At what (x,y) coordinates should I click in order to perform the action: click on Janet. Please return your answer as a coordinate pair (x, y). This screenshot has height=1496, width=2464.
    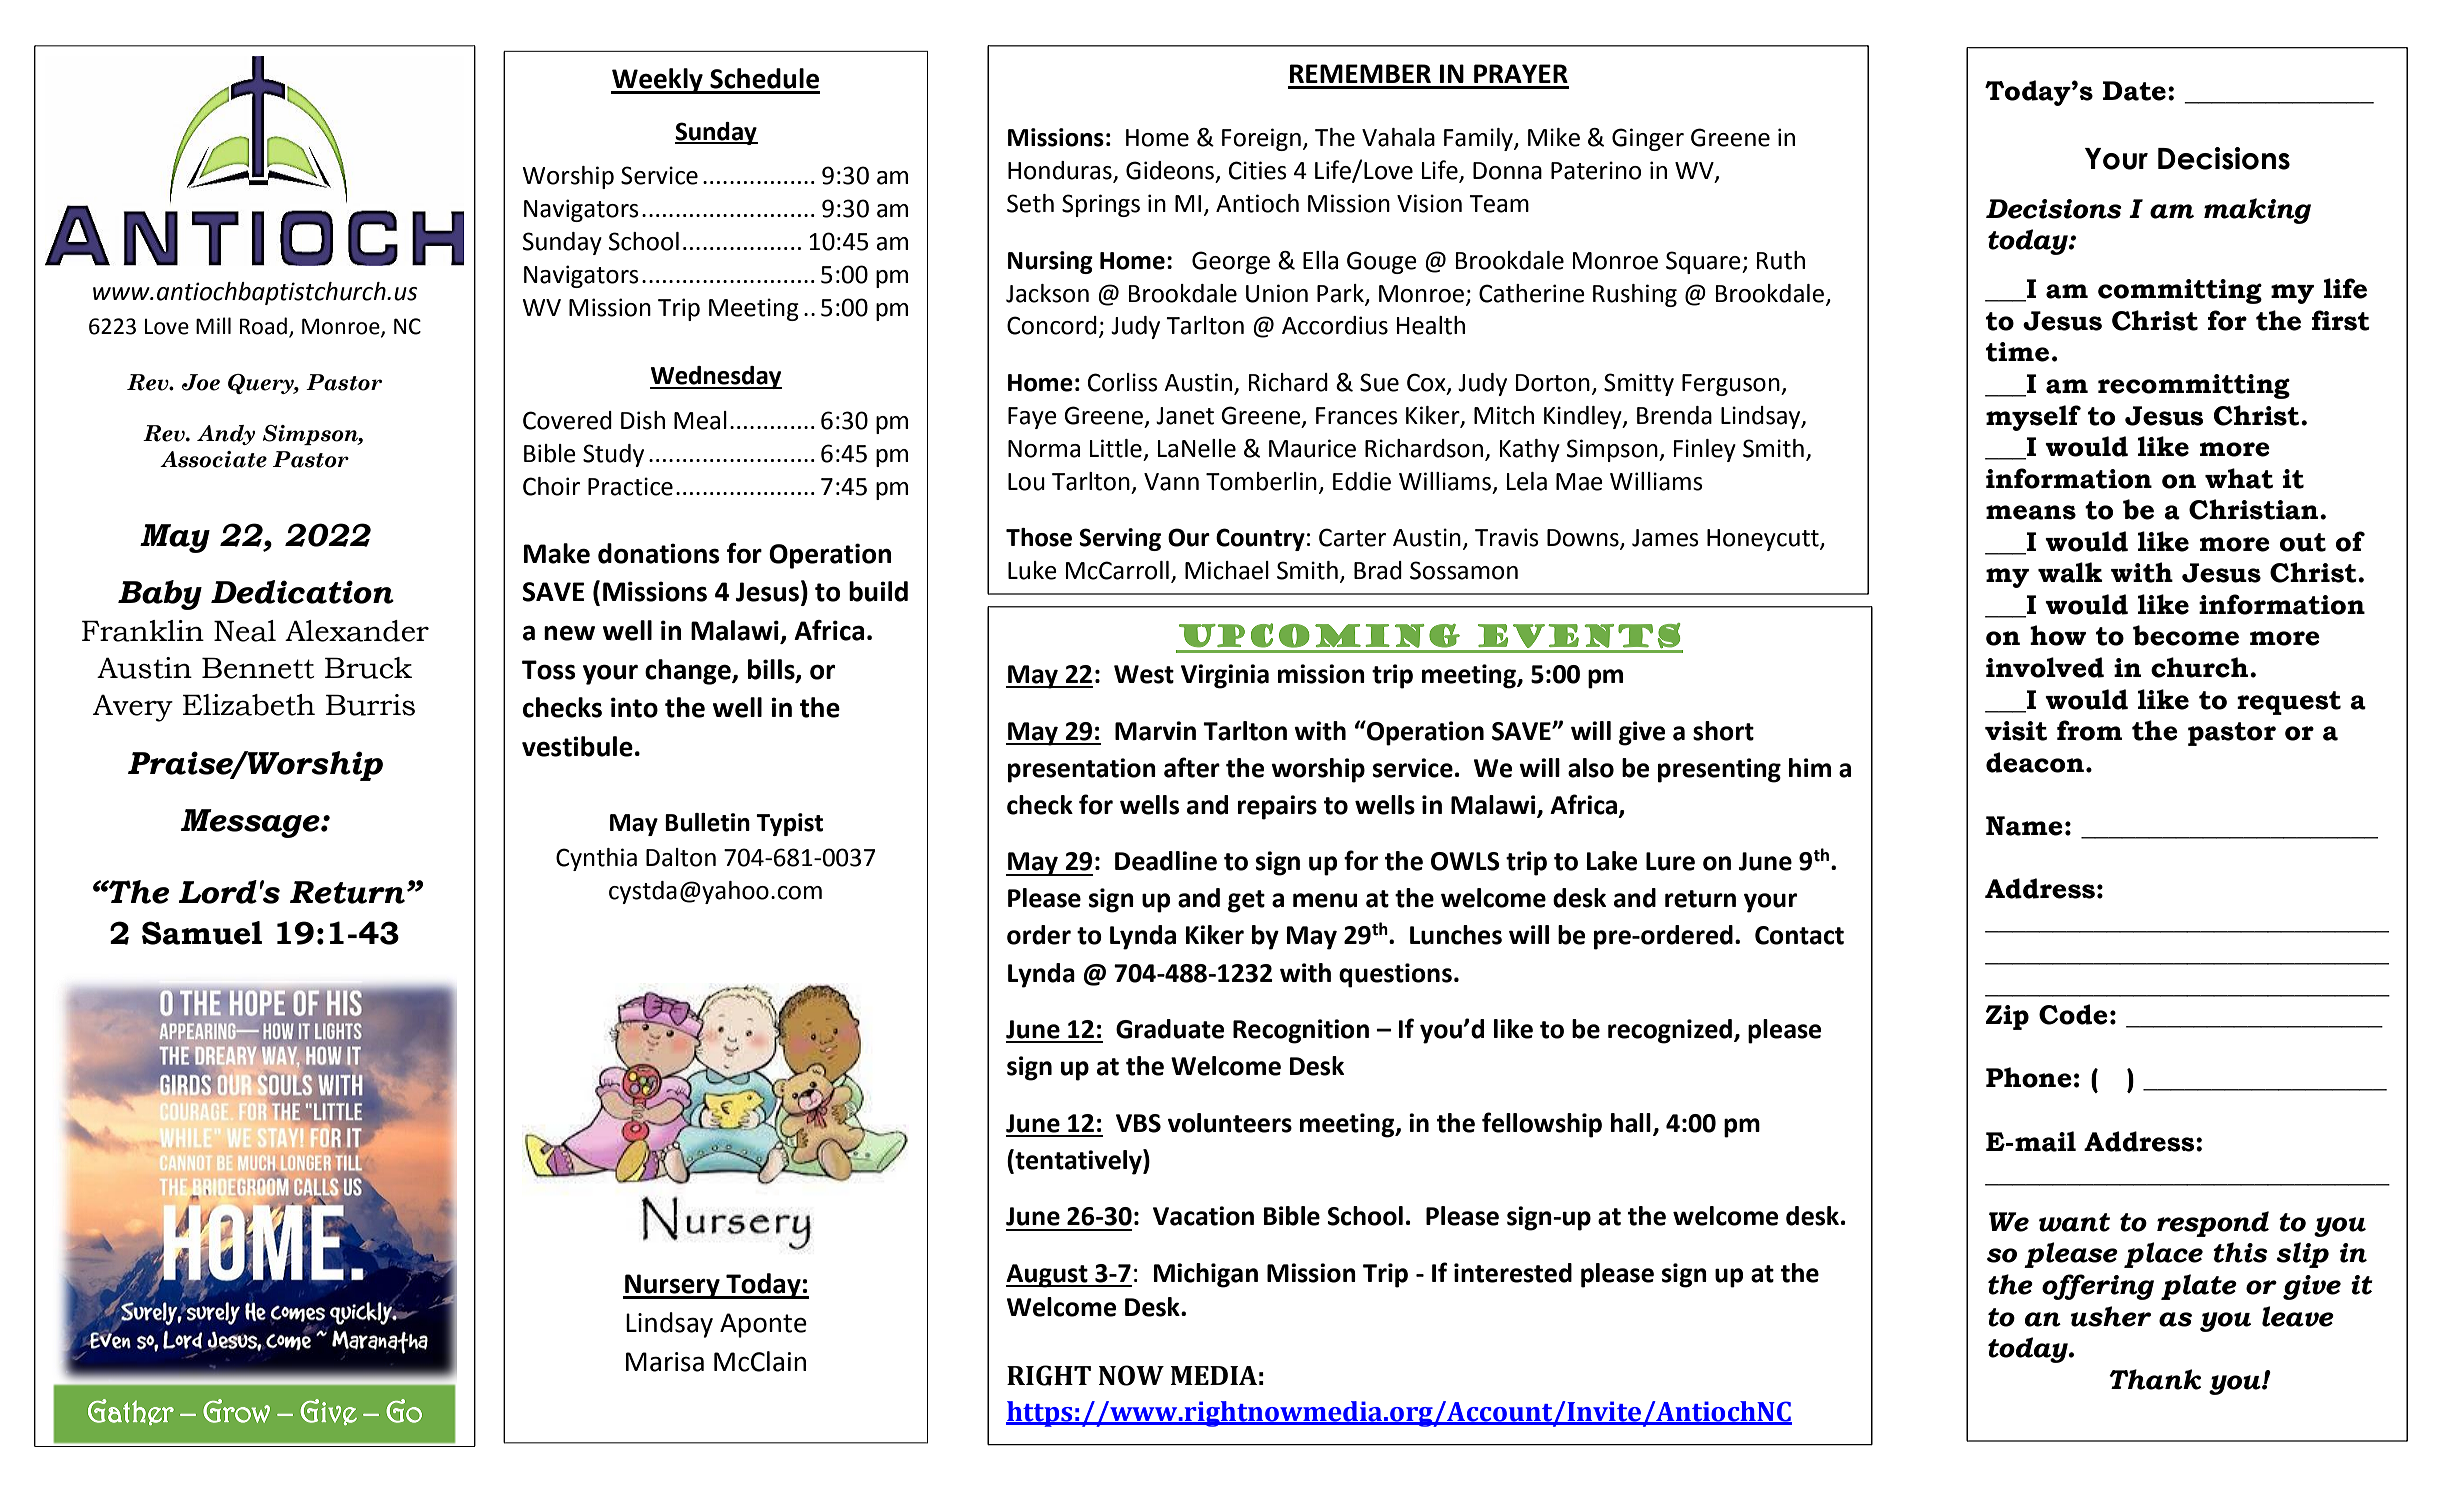
    Looking at the image, I should click on (1185, 416).
